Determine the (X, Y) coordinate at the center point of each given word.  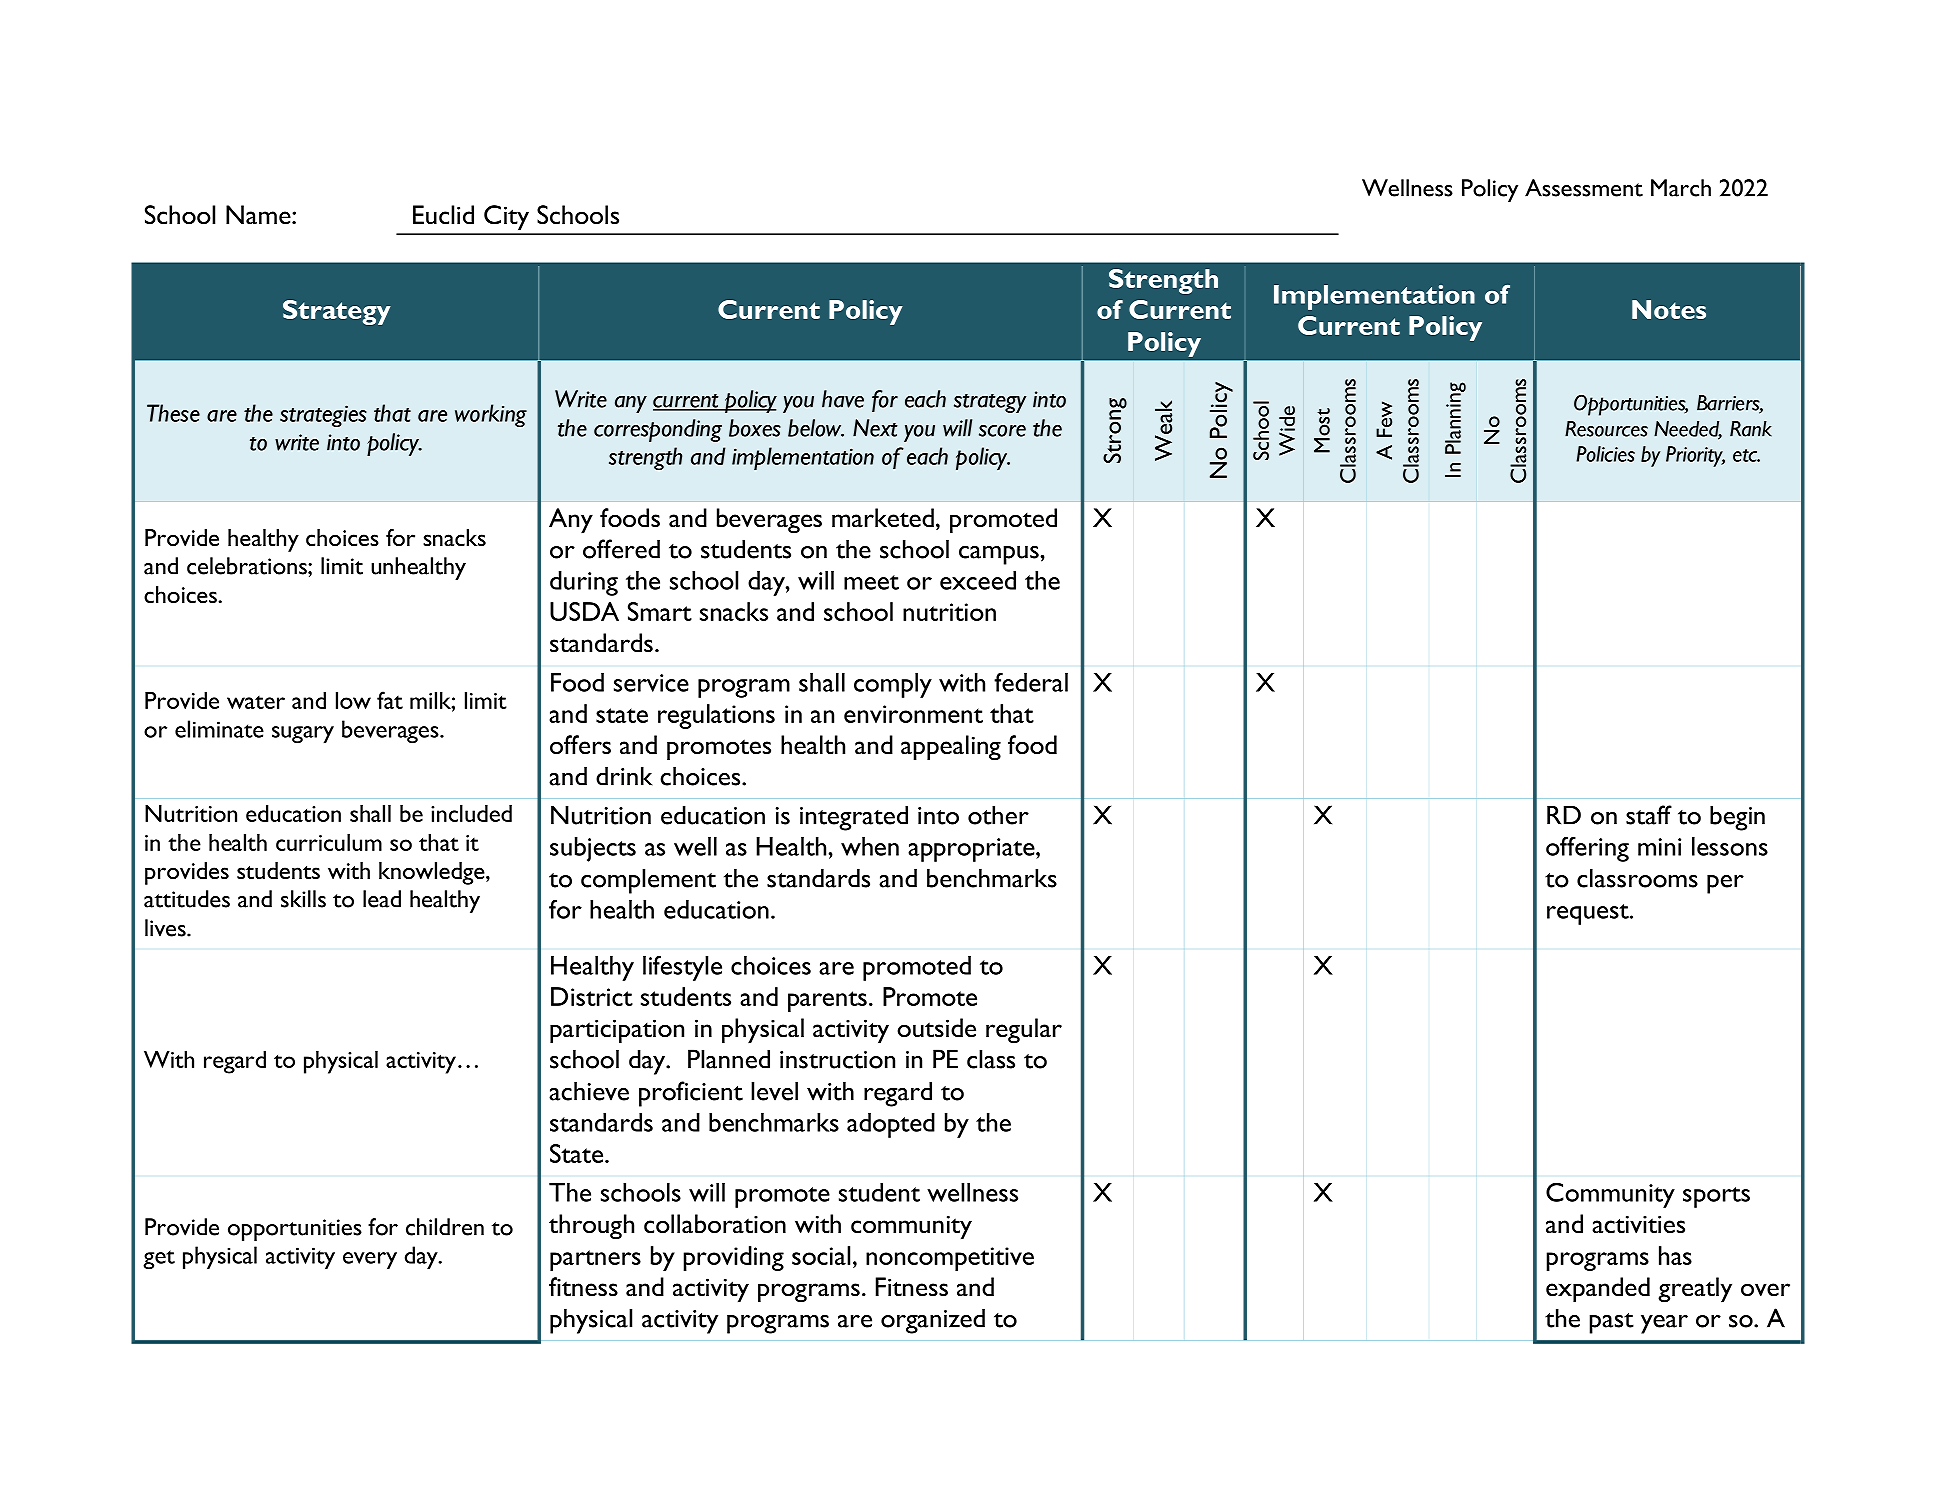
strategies (323, 416)
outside (936, 1028)
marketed (883, 517)
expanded (1598, 1290)
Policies (1605, 454)
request (1589, 914)
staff (1649, 815)
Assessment (1584, 188)
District (592, 996)
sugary (303, 734)
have (843, 399)
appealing (951, 748)
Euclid (443, 215)
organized (933, 1321)
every (370, 1260)
